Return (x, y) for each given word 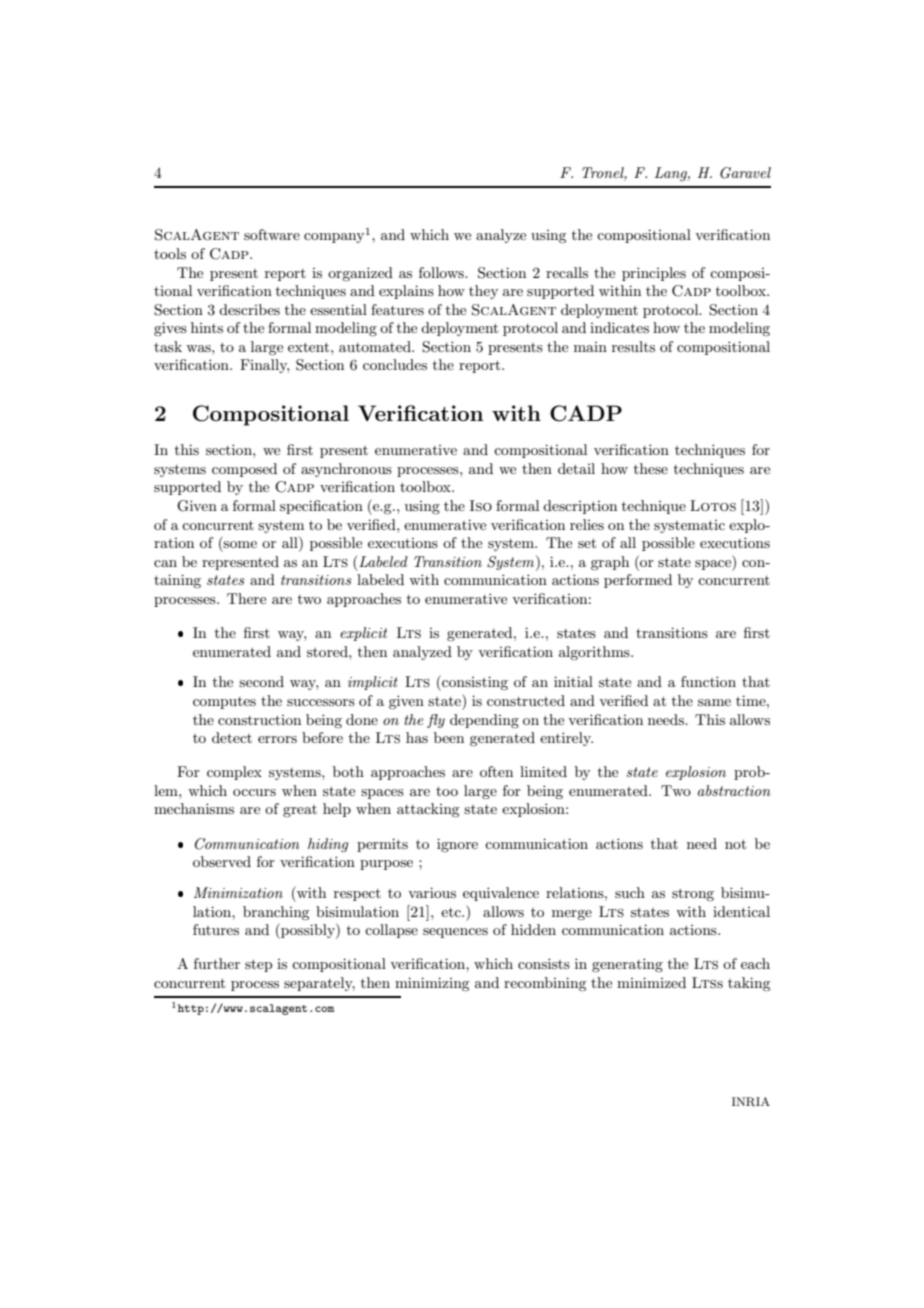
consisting (474, 683)
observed (222, 861)
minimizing (432, 984)
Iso (481, 505)
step (258, 965)
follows (442, 272)
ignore (457, 845)
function (708, 681)
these (651, 468)
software (272, 234)
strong (693, 894)
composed (244, 470)
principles (654, 274)
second (261, 681)
